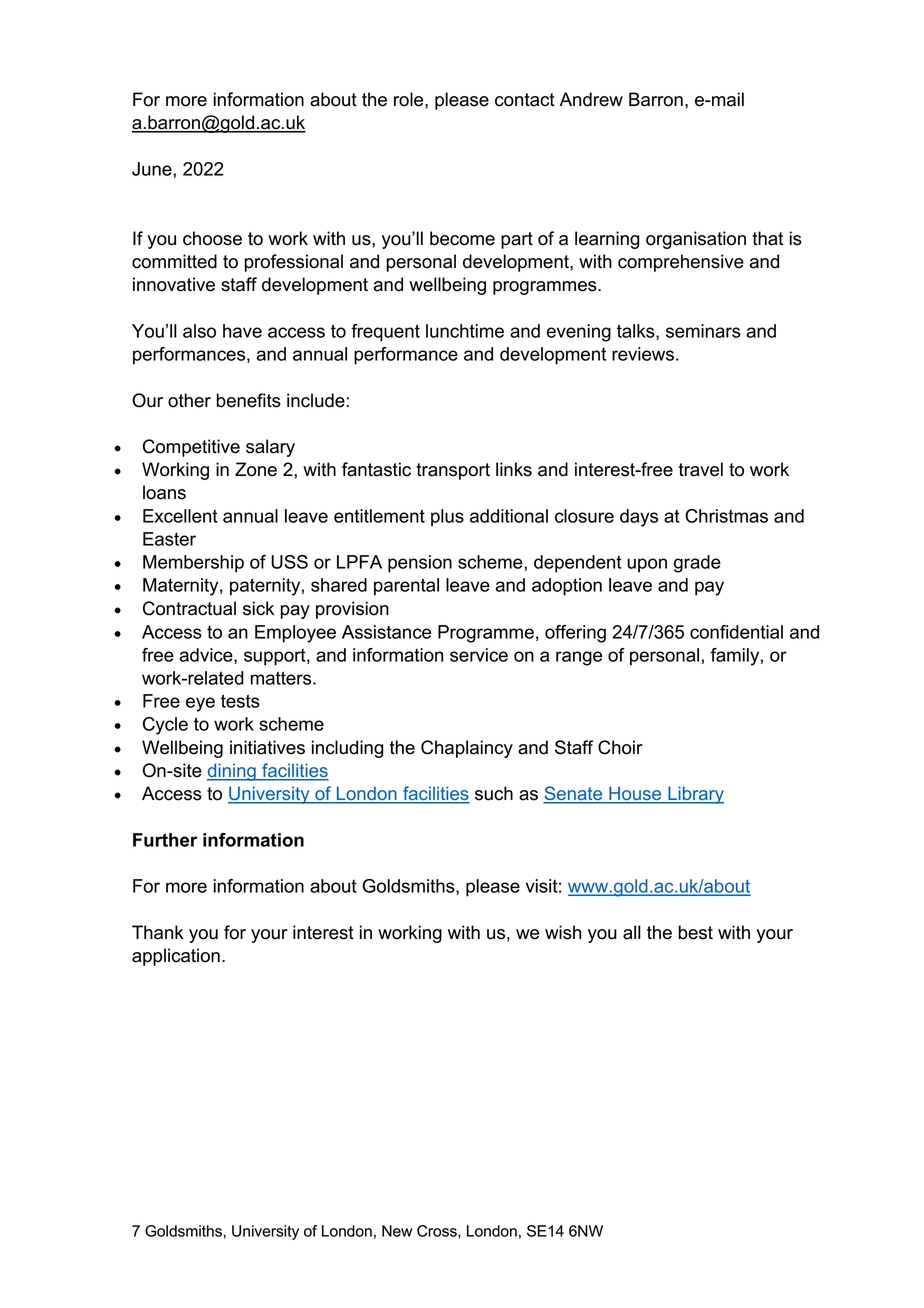 The image size is (924, 1308). I want to click on best, so click(696, 932).
